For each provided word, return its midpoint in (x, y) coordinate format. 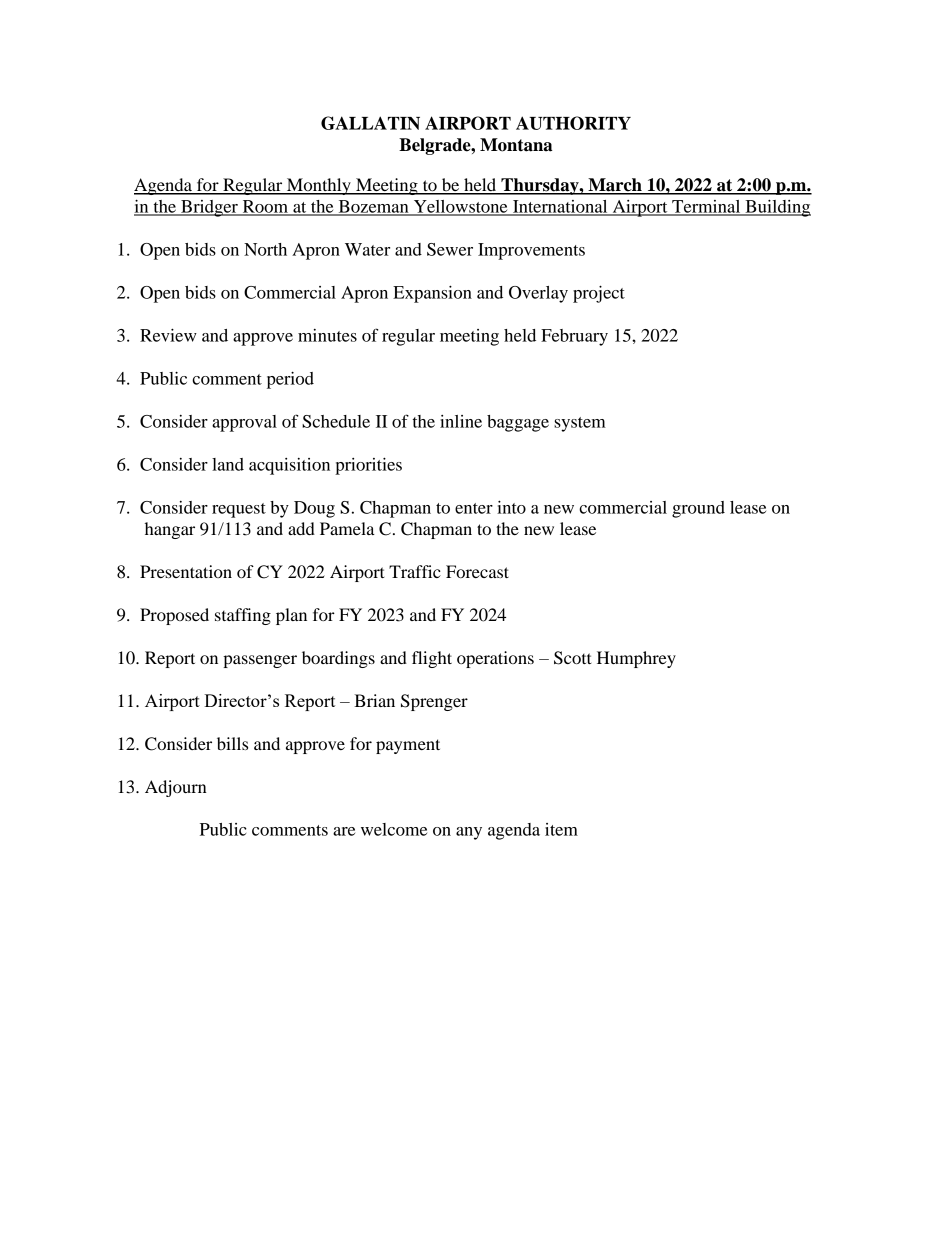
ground (698, 509)
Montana (516, 145)
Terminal (706, 207)
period (290, 380)
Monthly (318, 186)
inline (461, 421)
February (574, 337)
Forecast (477, 571)
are (344, 831)
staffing (243, 616)
